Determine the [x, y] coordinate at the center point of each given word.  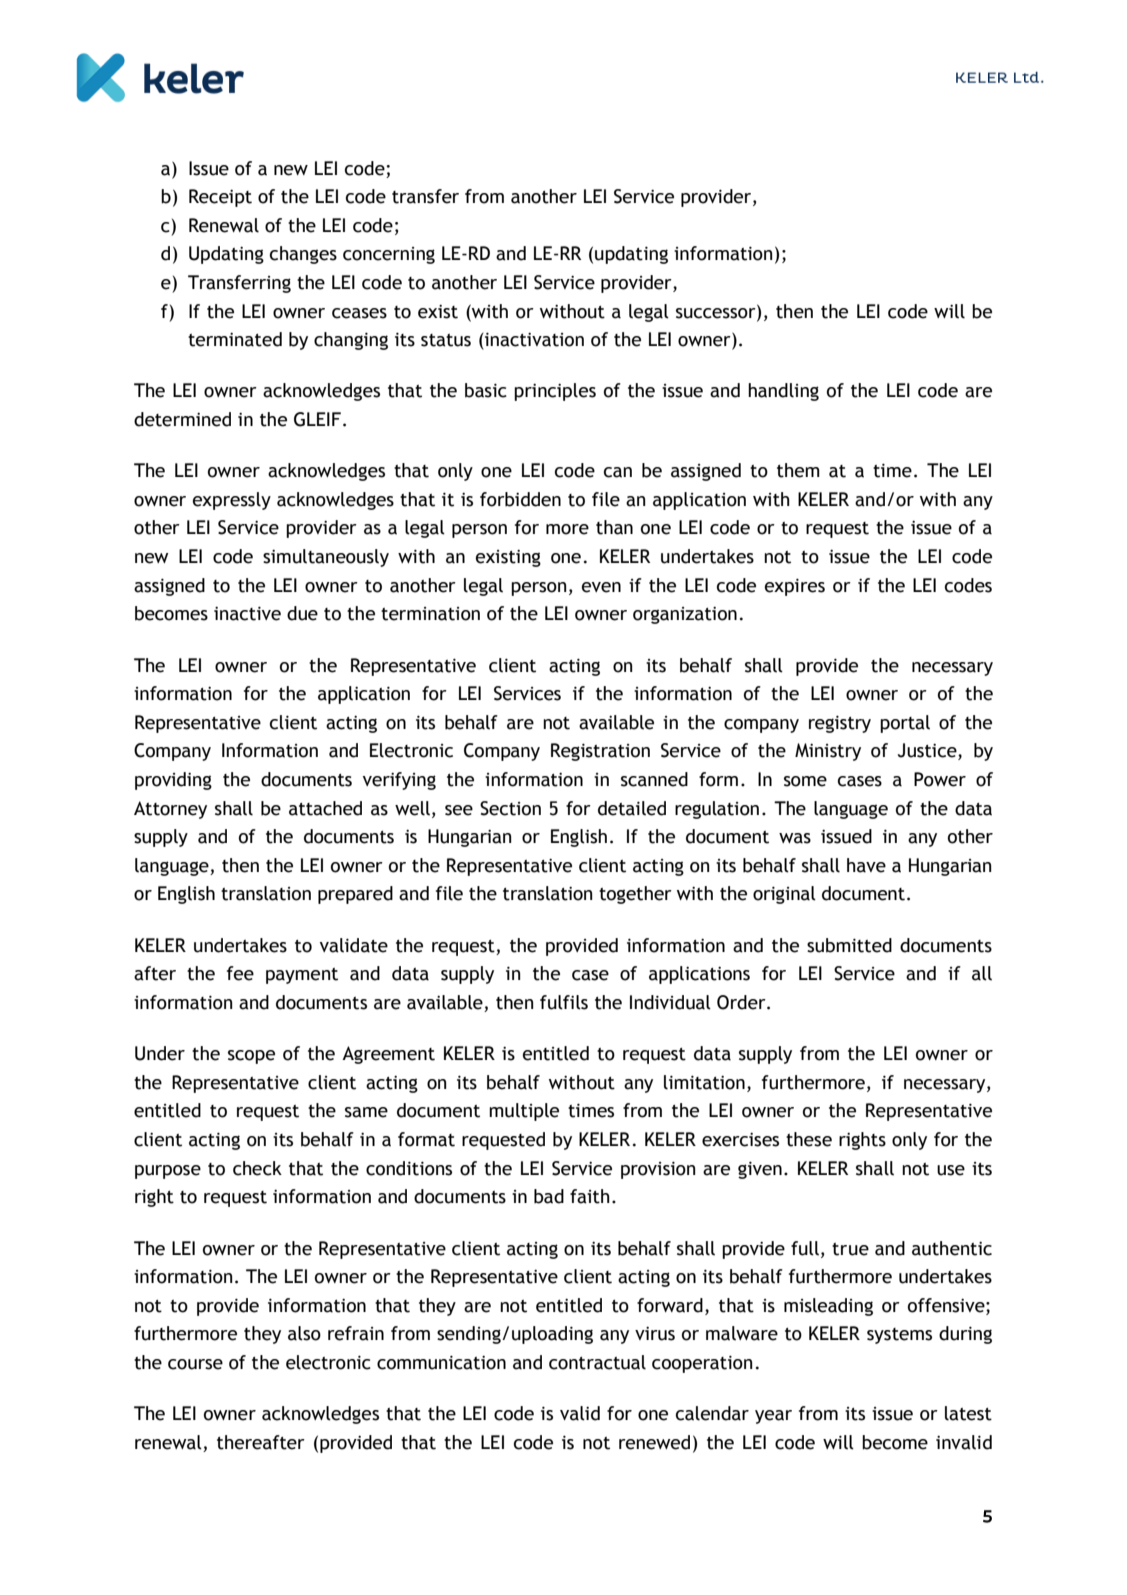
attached [325, 808]
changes [303, 255]
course [195, 1364]
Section [510, 808]
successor [717, 312]
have [866, 865]
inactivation [533, 340]
